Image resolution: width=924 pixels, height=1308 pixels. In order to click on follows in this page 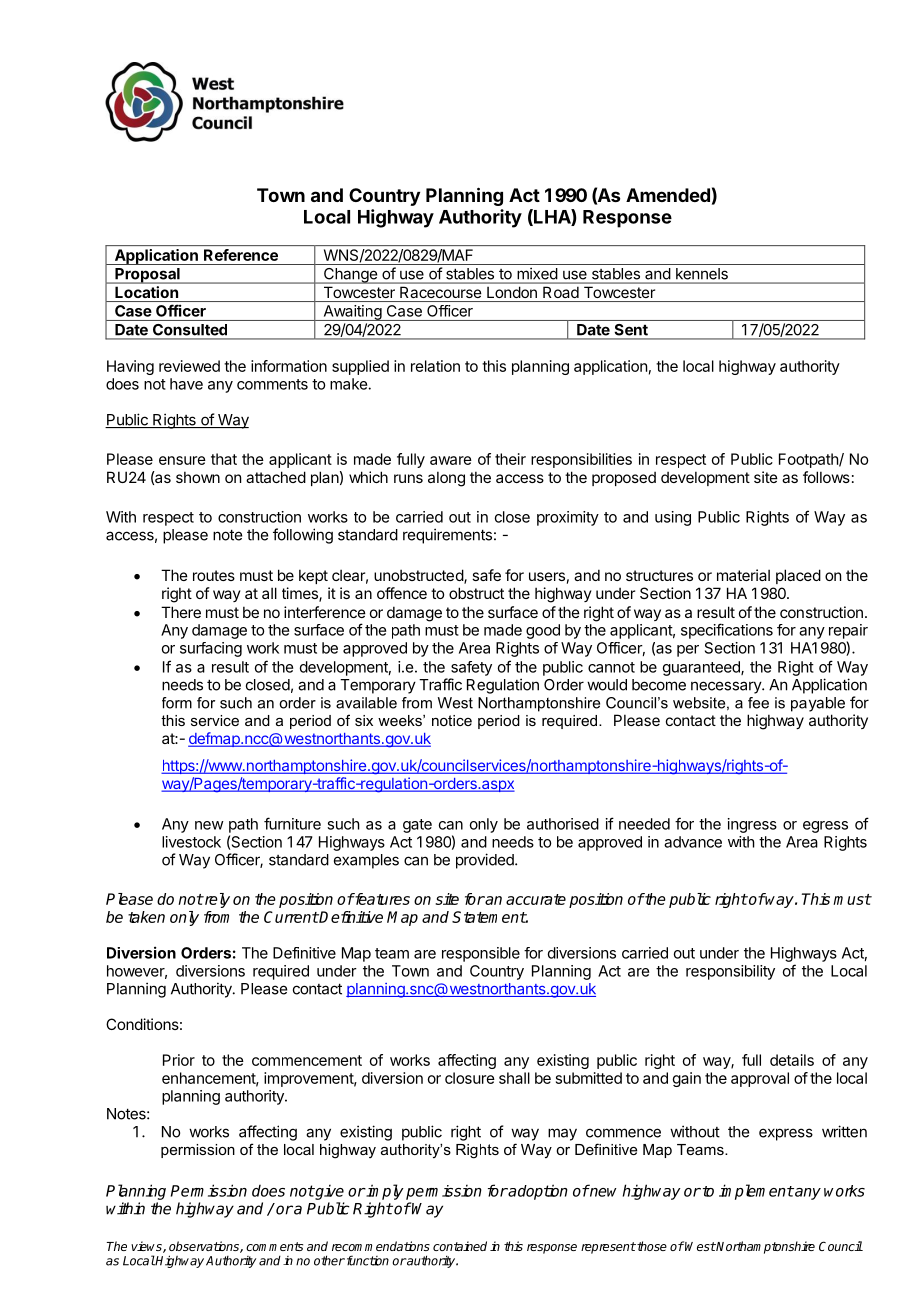, I will do `click(826, 477)`.
